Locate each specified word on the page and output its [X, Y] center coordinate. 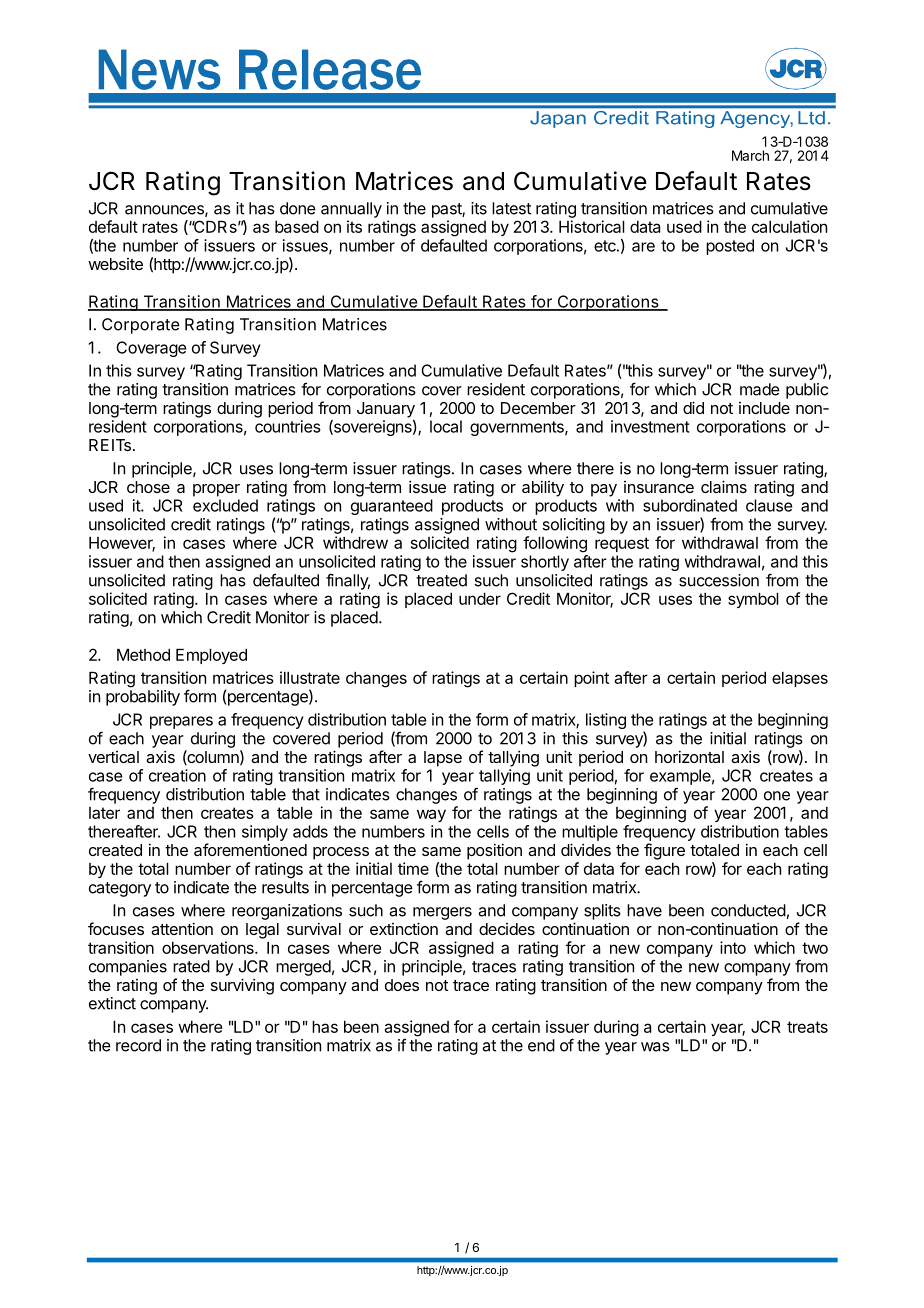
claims [724, 486]
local [446, 426]
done [298, 208]
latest [511, 208]
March [750, 155]
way [431, 815]
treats [807, 1027]
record [138, 1045]
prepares [181, 722]
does [402, 985]
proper [216, 490]
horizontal [689, 756]
